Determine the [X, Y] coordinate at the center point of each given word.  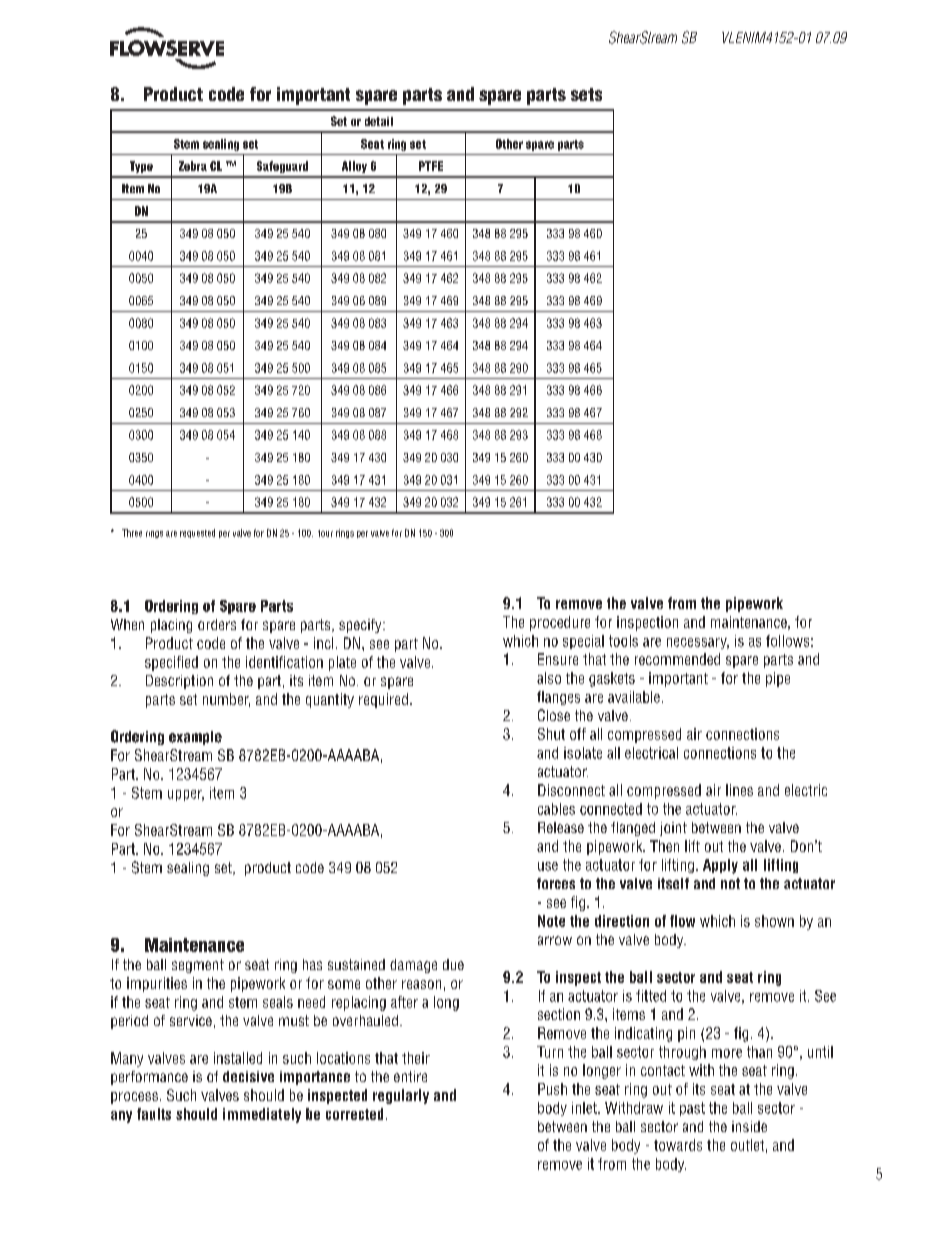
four [325, 533]
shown [774, 921]
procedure [560, 623]
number [226, 700]
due [453, 964]
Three [132, 533]
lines [739, 790]
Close [554, 715]
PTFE [431, 166]
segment [198, 966]
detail [379, 121]
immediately [262, 1115]
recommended [677, 659]
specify [361, 626]
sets [586, 94]
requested [197, 533]
